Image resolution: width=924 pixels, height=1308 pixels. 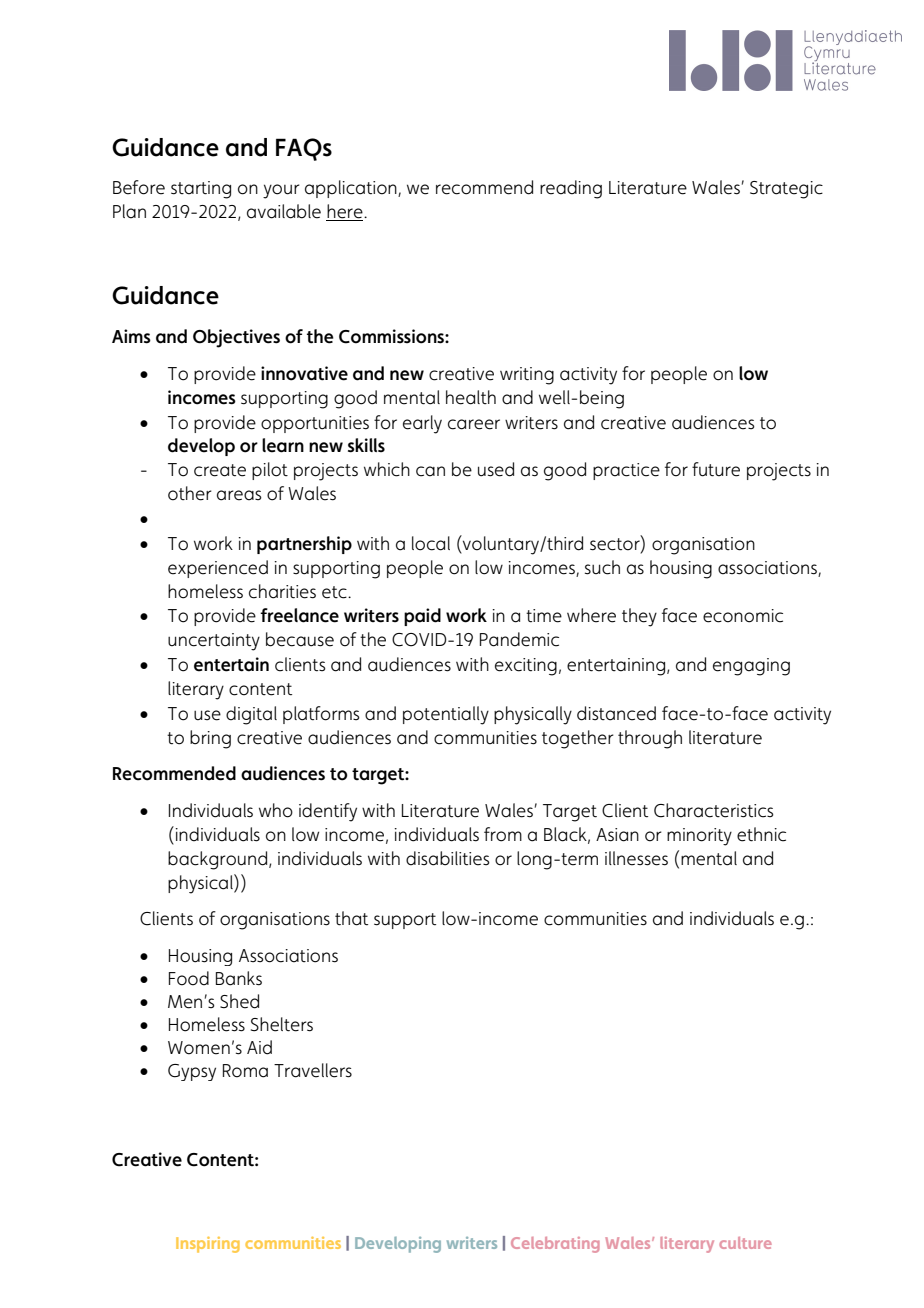 What do you see at coordinates (210, 739) in the image?
I see `bring` at bounding box center [210, 739].
